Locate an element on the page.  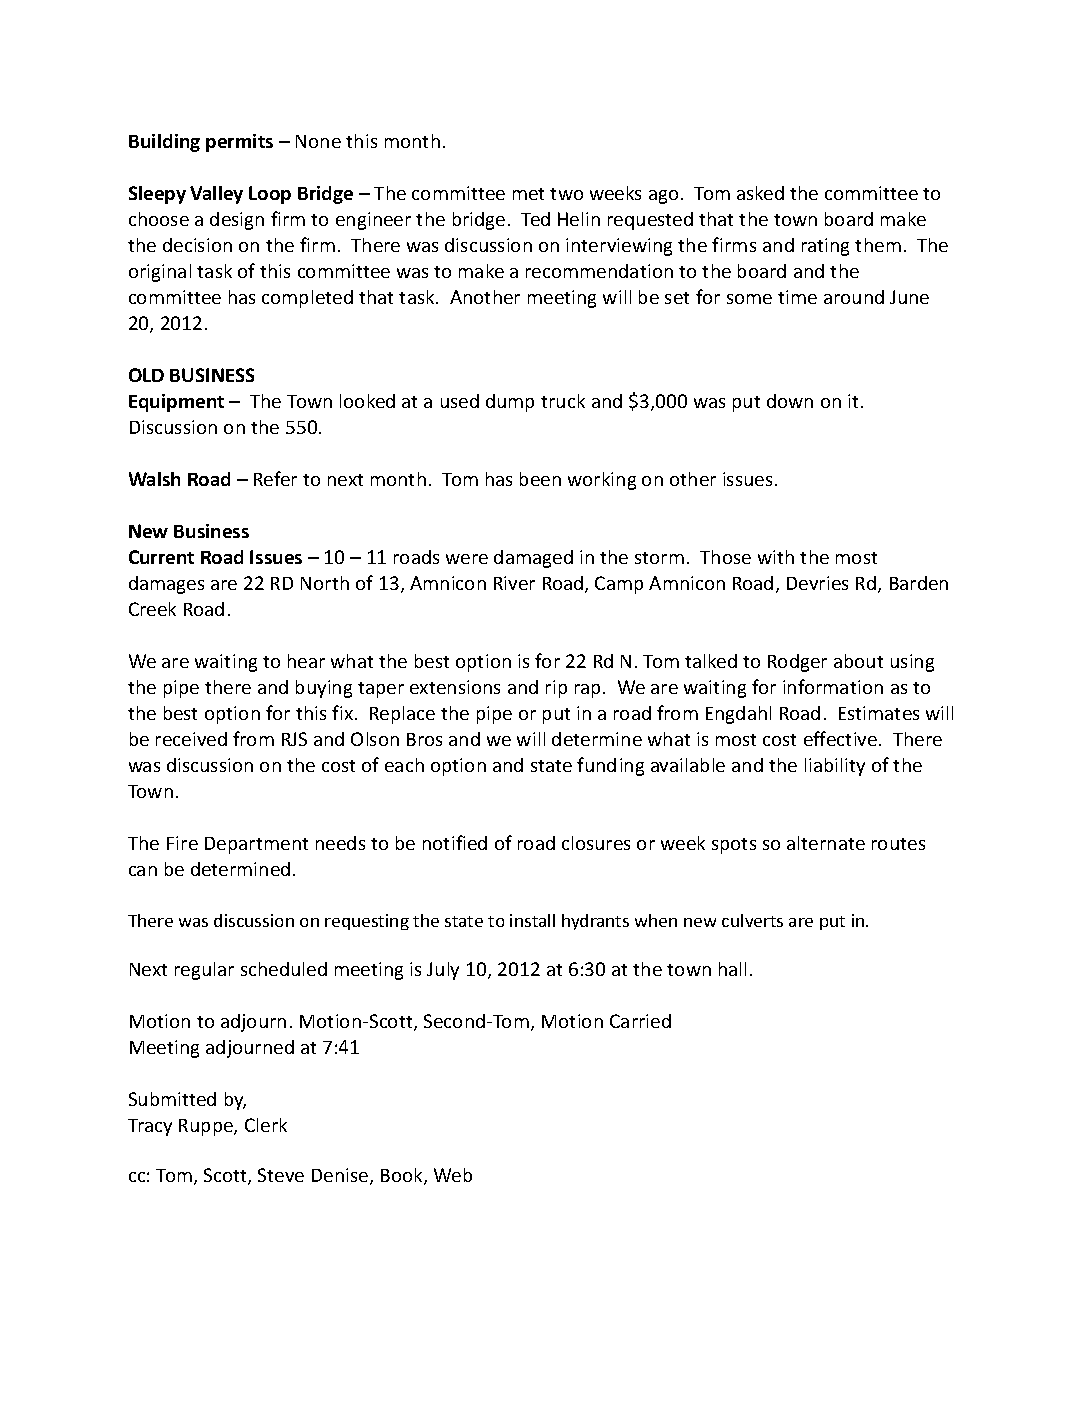
met is located at coordinates (528, 194).
